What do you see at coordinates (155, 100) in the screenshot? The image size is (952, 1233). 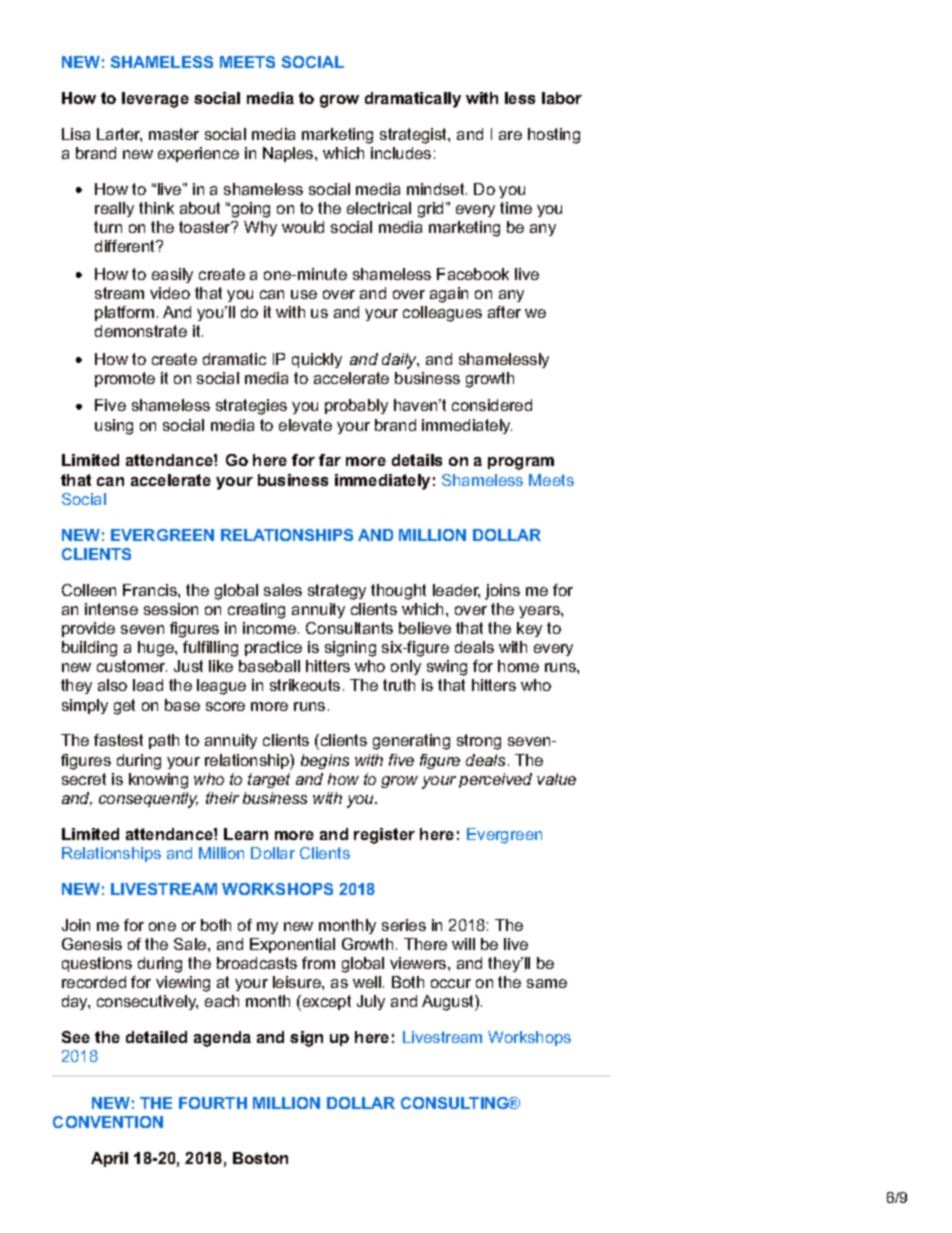 I see `leverage` at bounding box center [155, 100].
